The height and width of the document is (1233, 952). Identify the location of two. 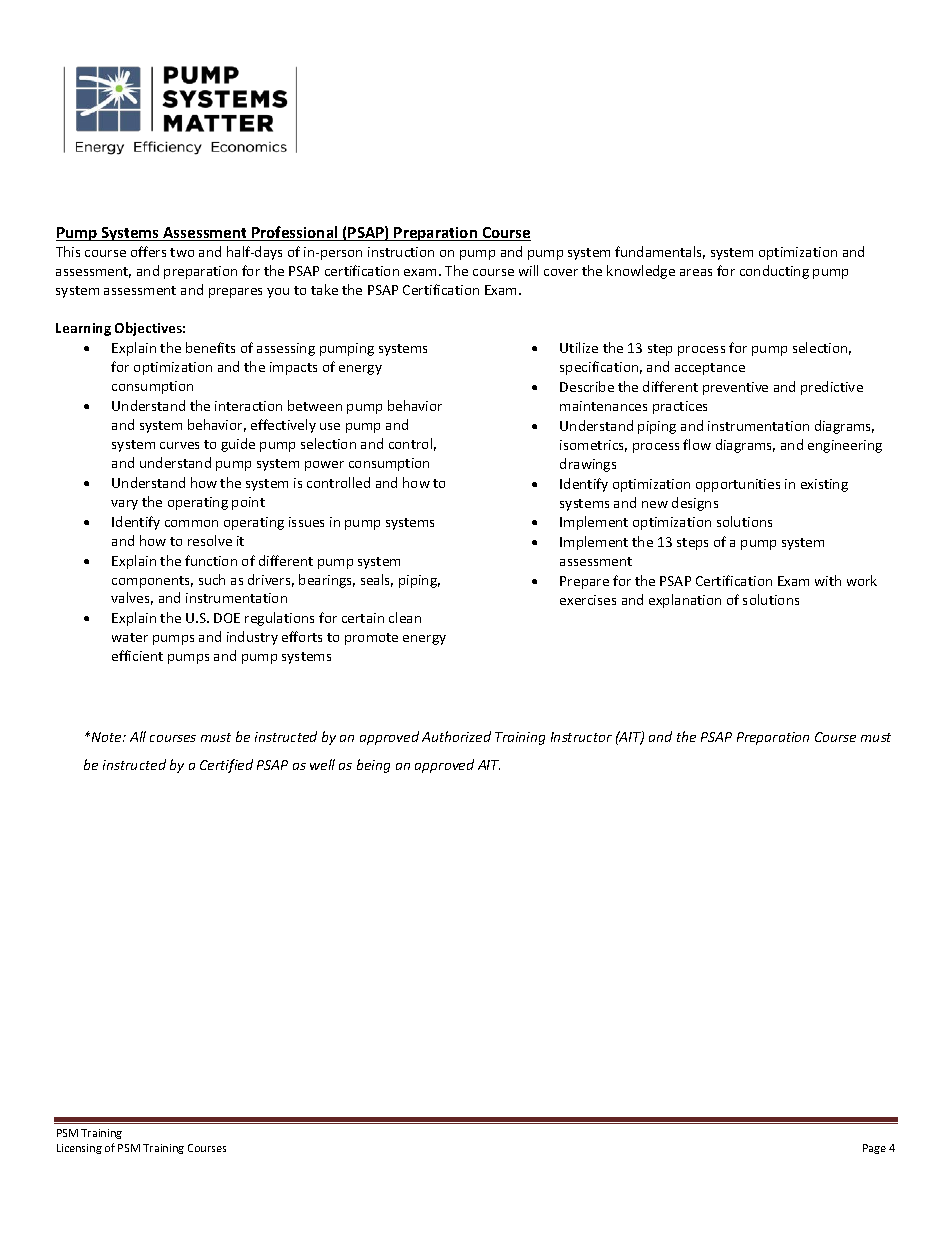
(182, 252).
